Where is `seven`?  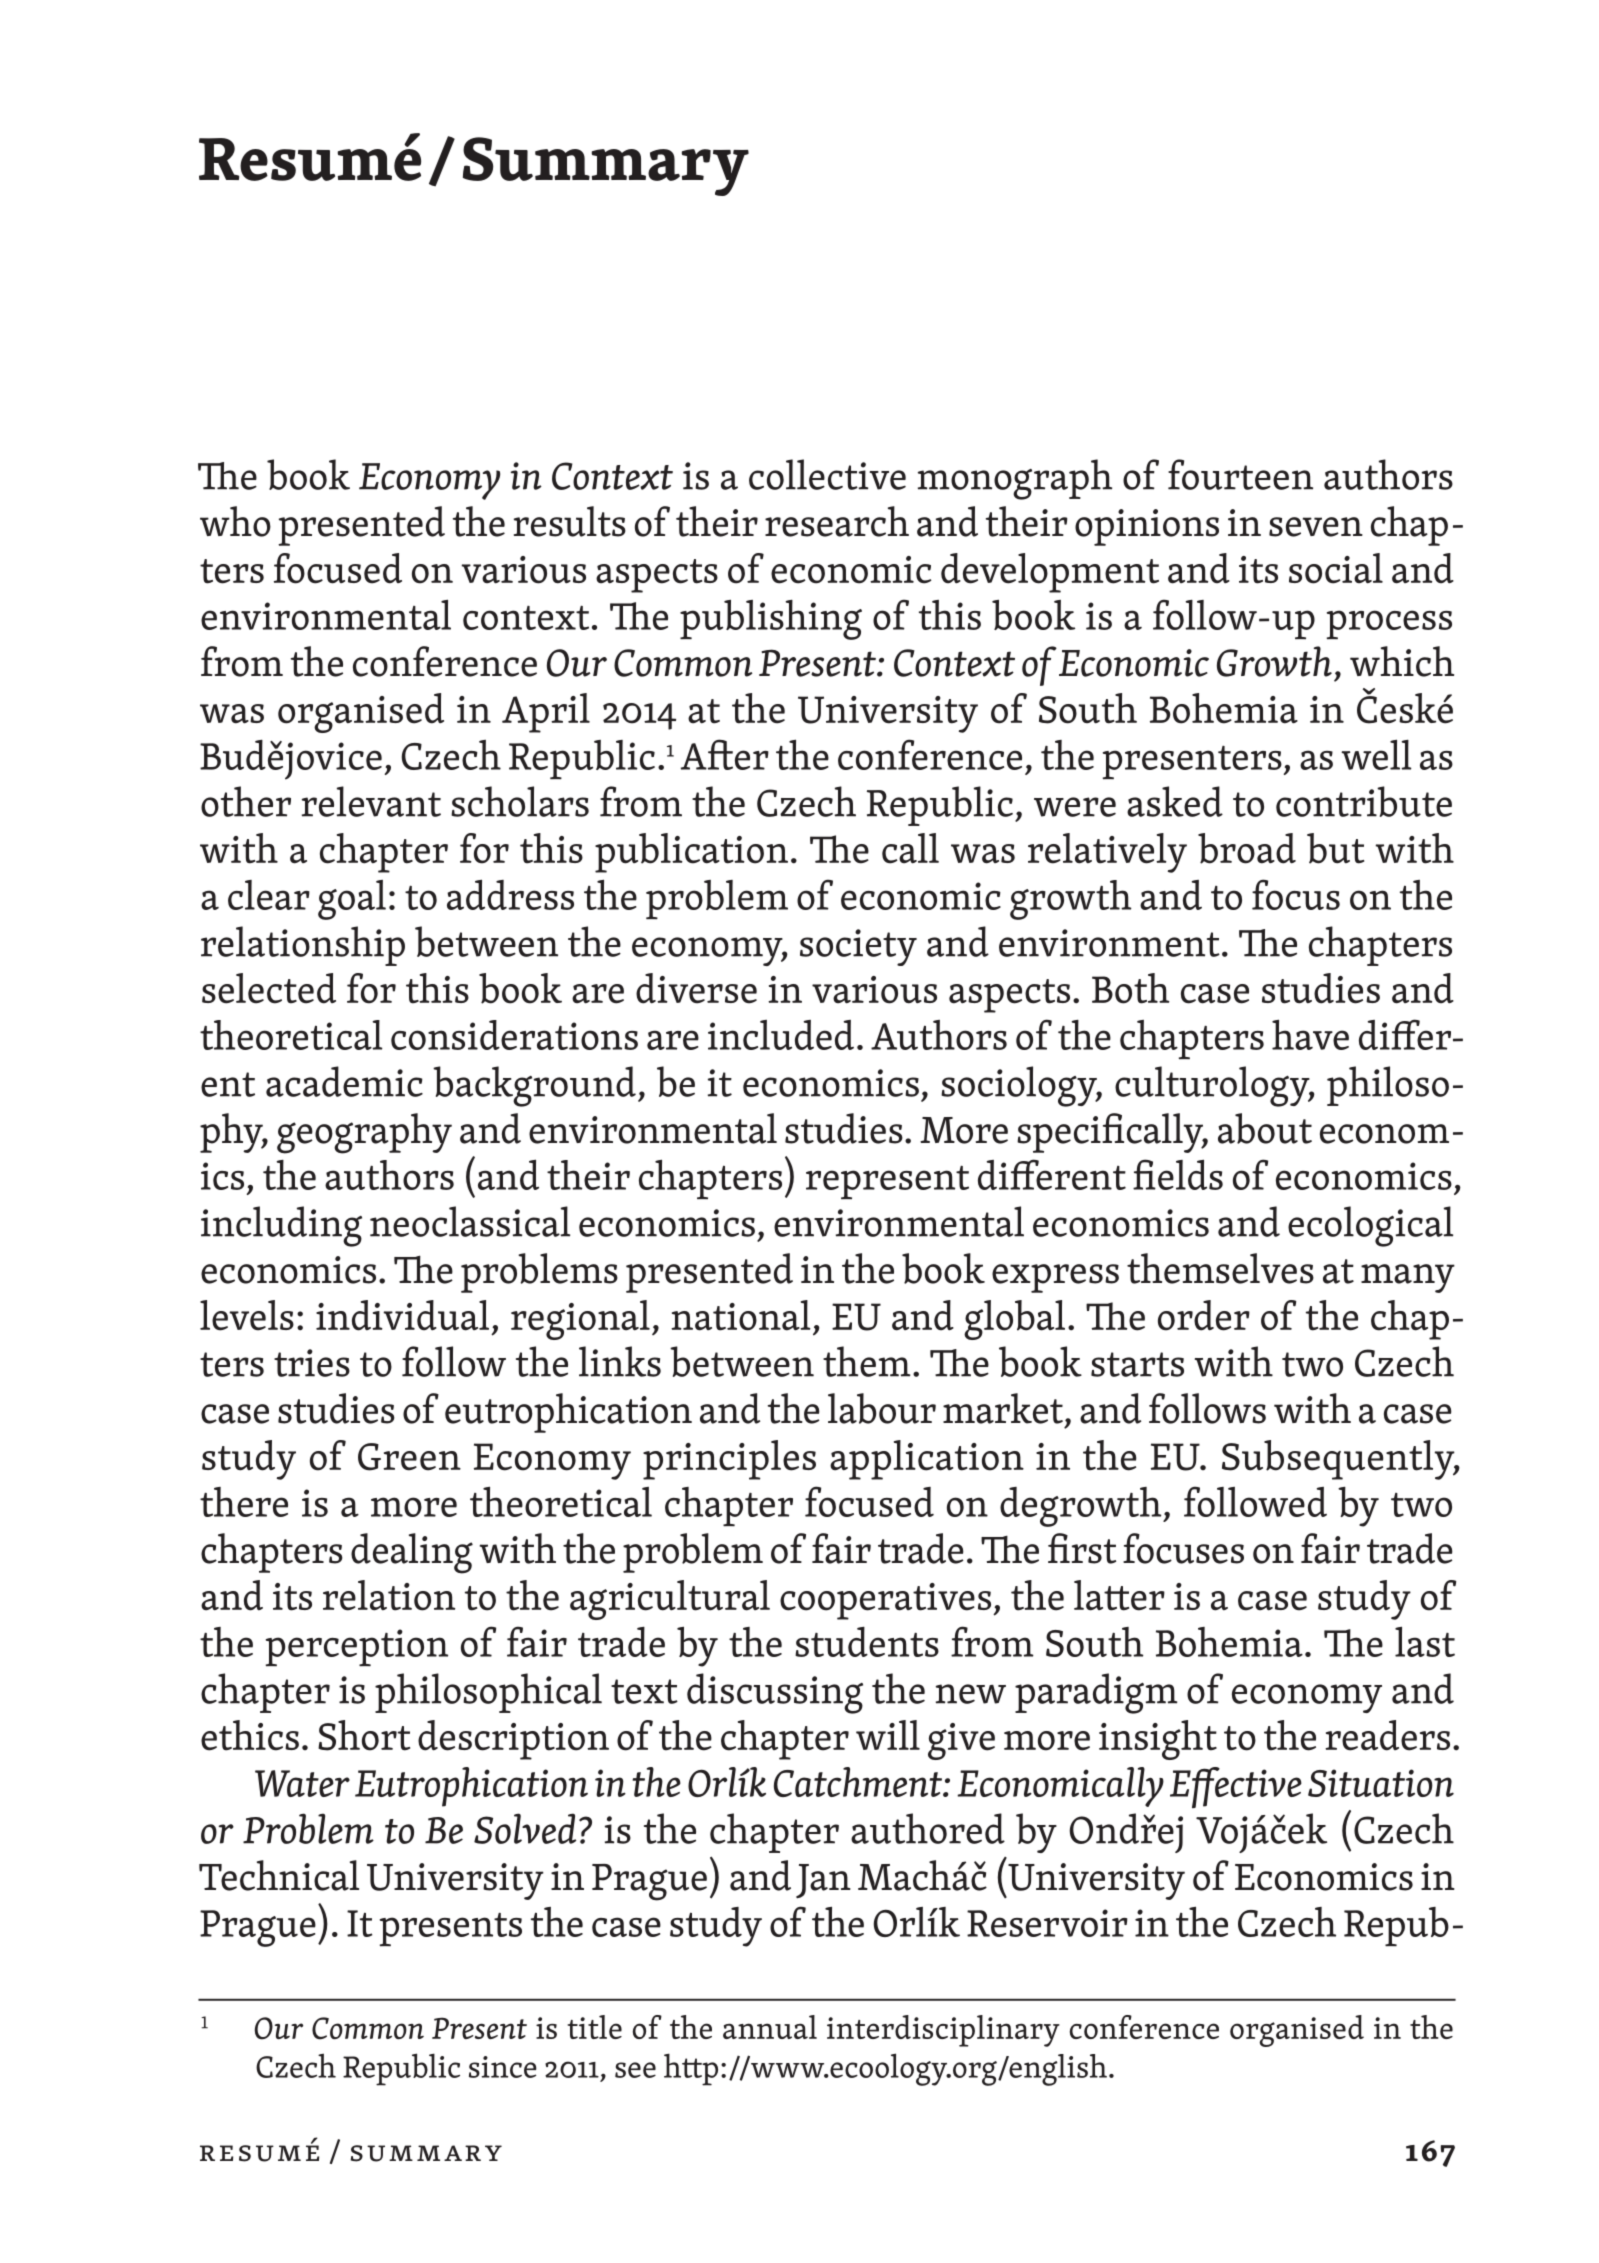
seven is located at coordinates (1316, 527).
